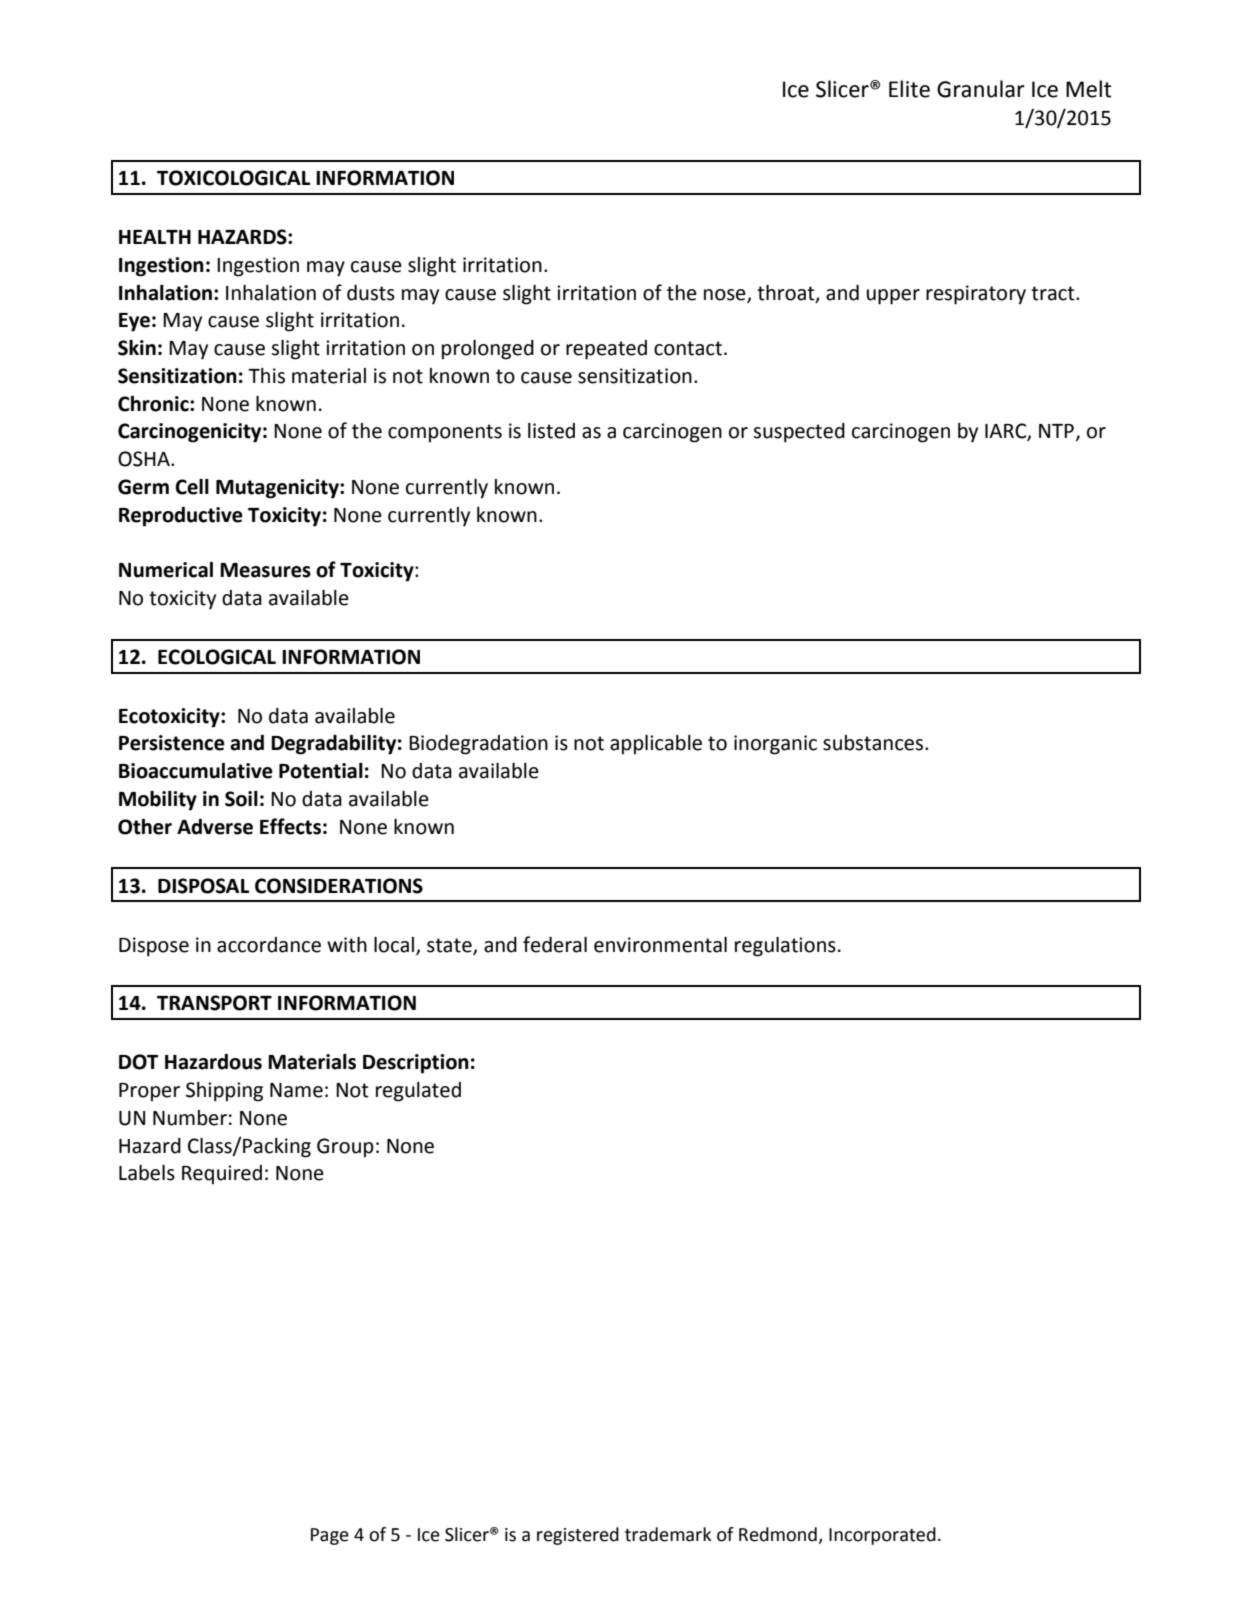 The image size is (1252, 1620). I want to click on Required, so click(222, 1174).
